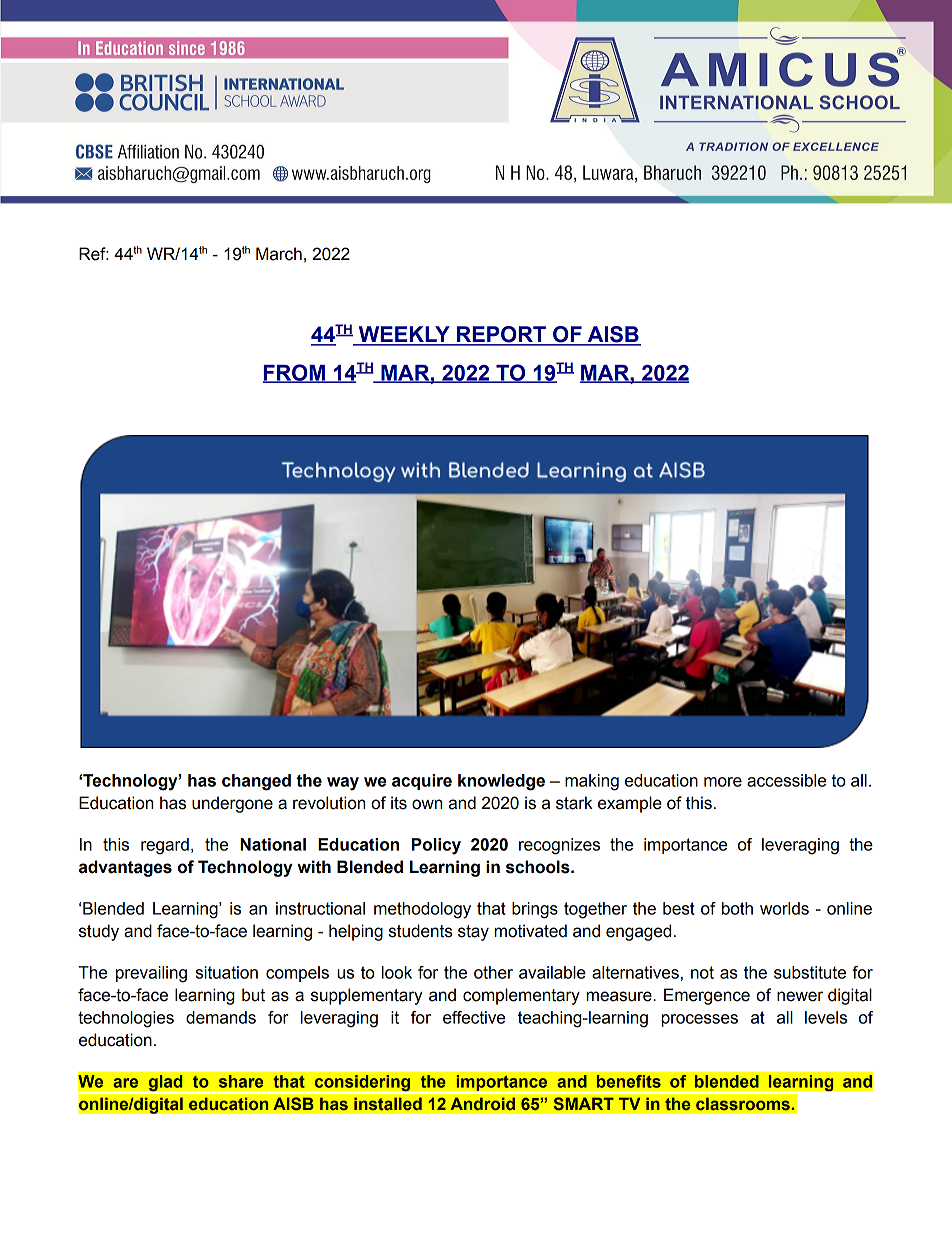  What do you see at coordinates (482, 1104) in the image?
I see `Android` at bounding box center [482, 1104].
